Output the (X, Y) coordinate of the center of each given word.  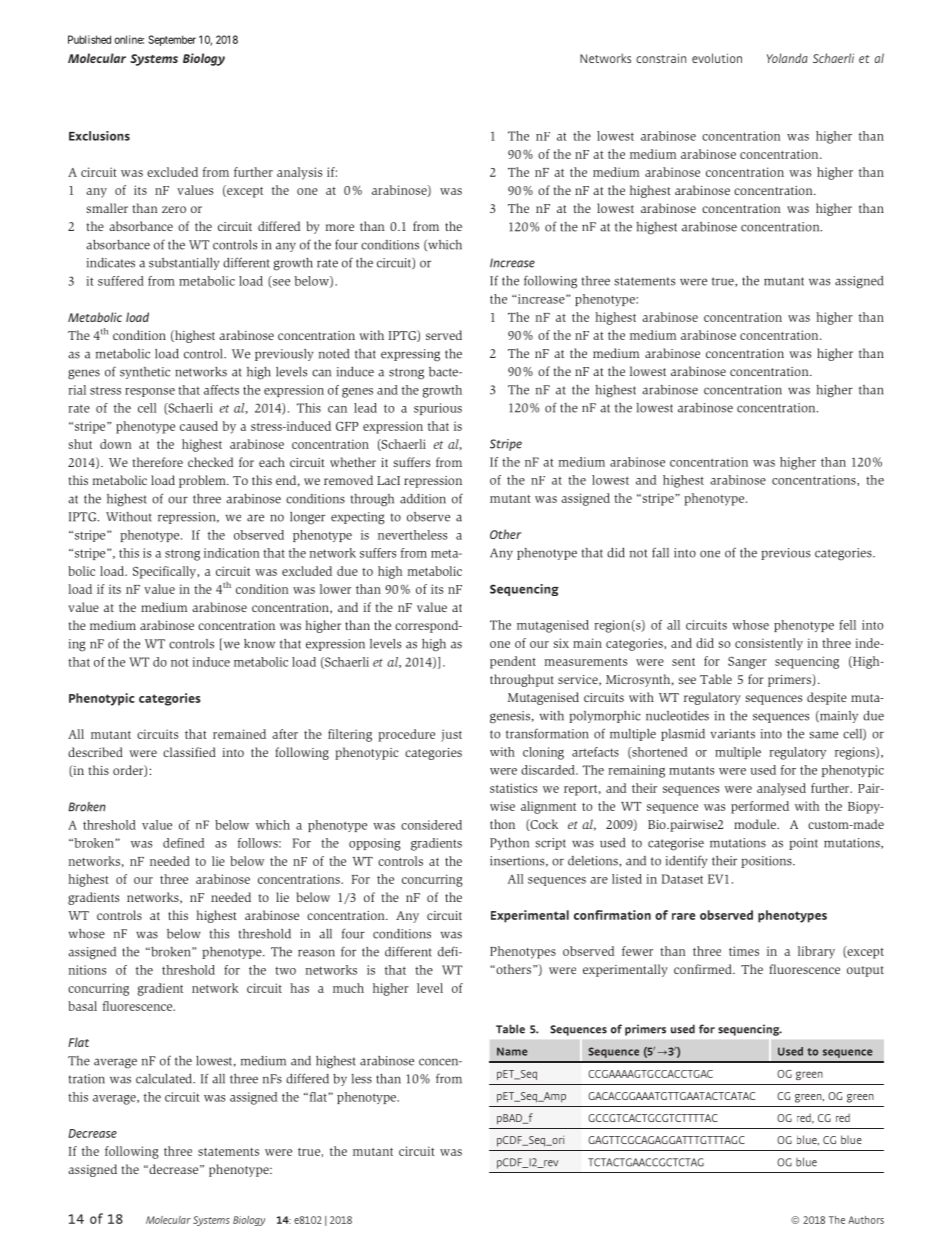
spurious (438, 409)
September (172, 40)
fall (660, 552)
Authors (866, 1220)
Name (512, 1051)
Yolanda (787, 58)
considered (431, 825)
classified (189, 752)
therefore (157, 462)
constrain (661, 58)
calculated (165, 1079)
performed (760, 807)
